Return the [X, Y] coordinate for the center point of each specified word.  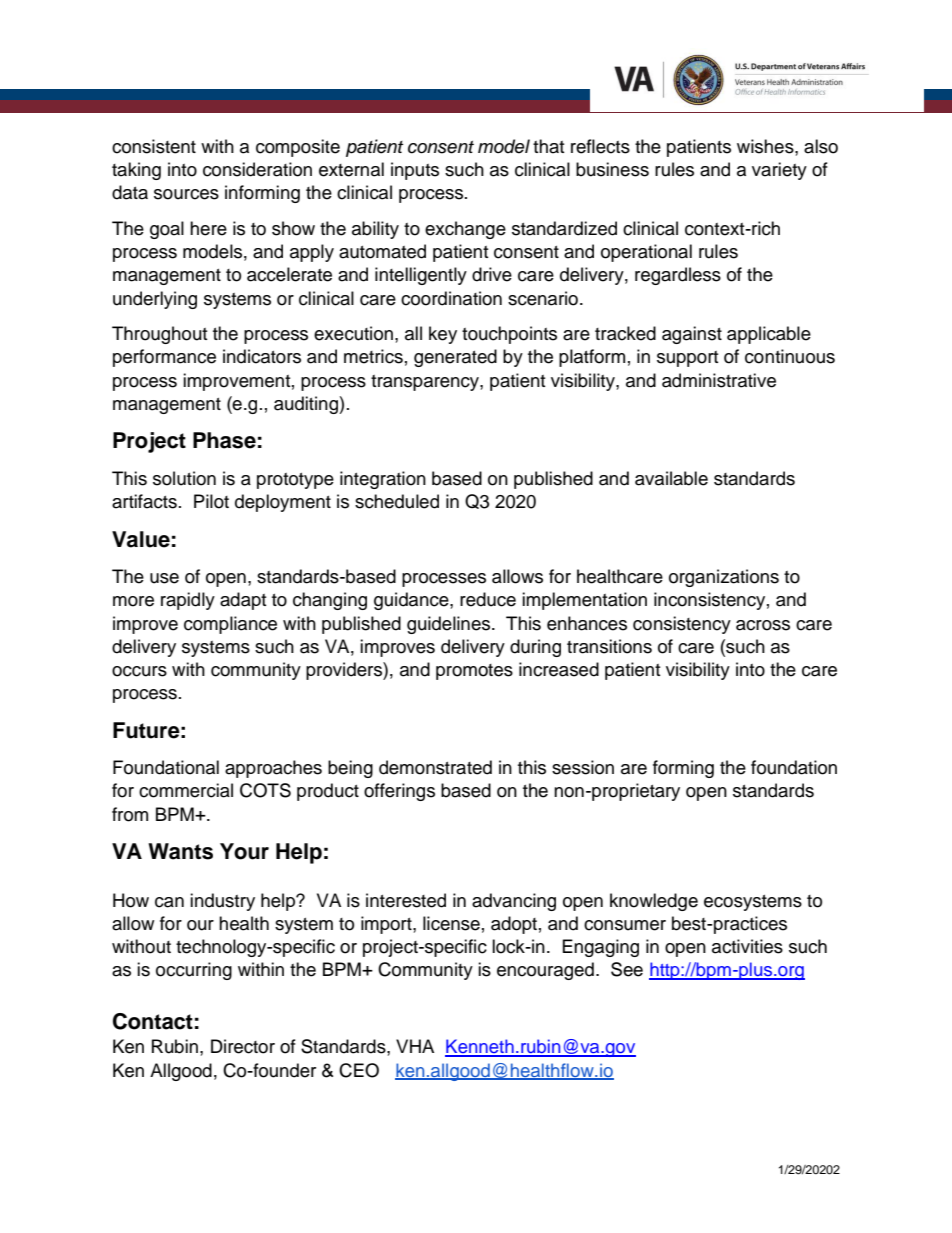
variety [779, 171]
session [583, 767]
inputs [415, 171]
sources [186, 194]
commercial [186, 790]
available [671, 478]
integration [383, 480]
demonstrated [435, 767]
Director [243, 1046]
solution [184, 478]
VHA [415, 1046]
